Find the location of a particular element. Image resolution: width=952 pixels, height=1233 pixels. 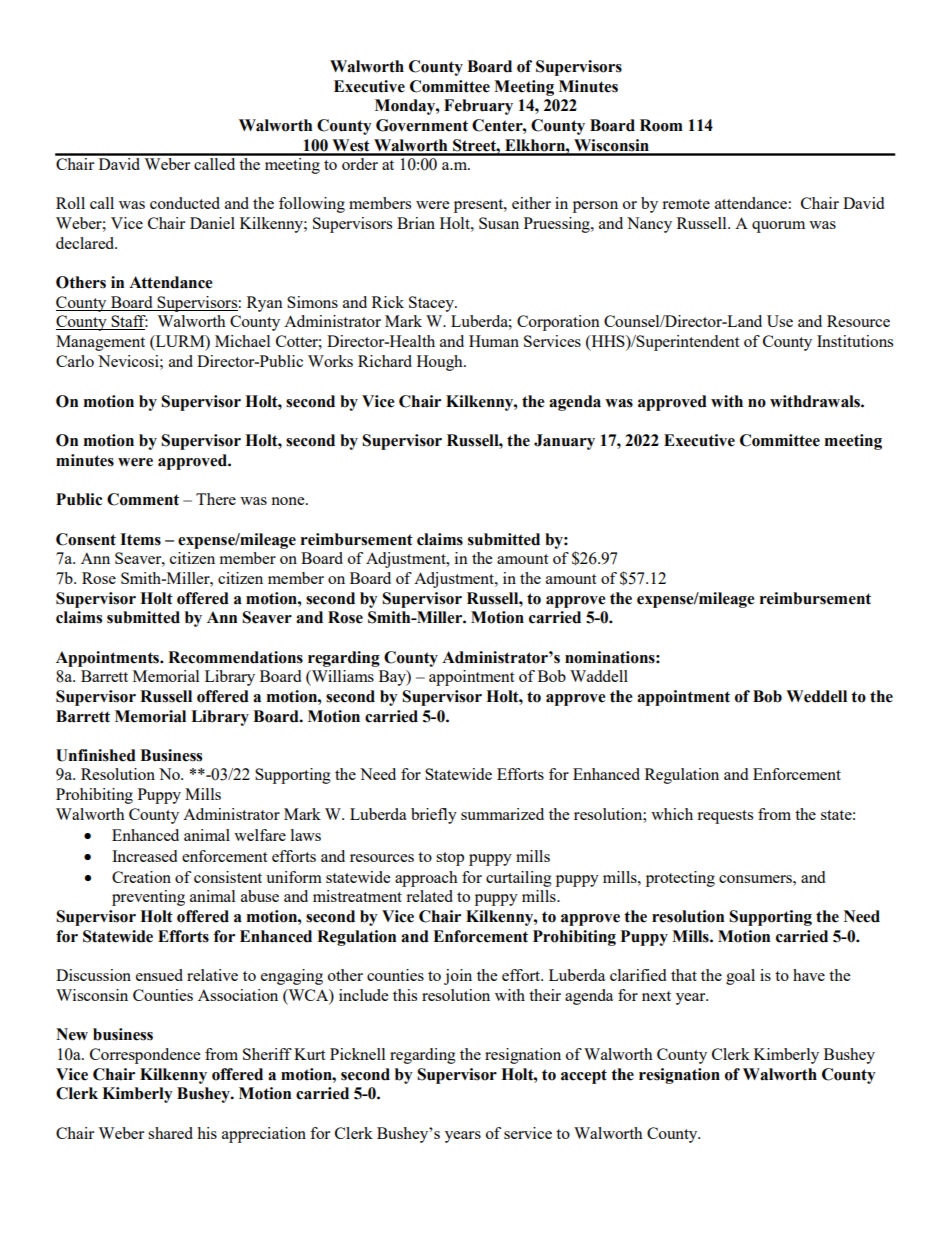

stop is located at coordinates (450, 859).
